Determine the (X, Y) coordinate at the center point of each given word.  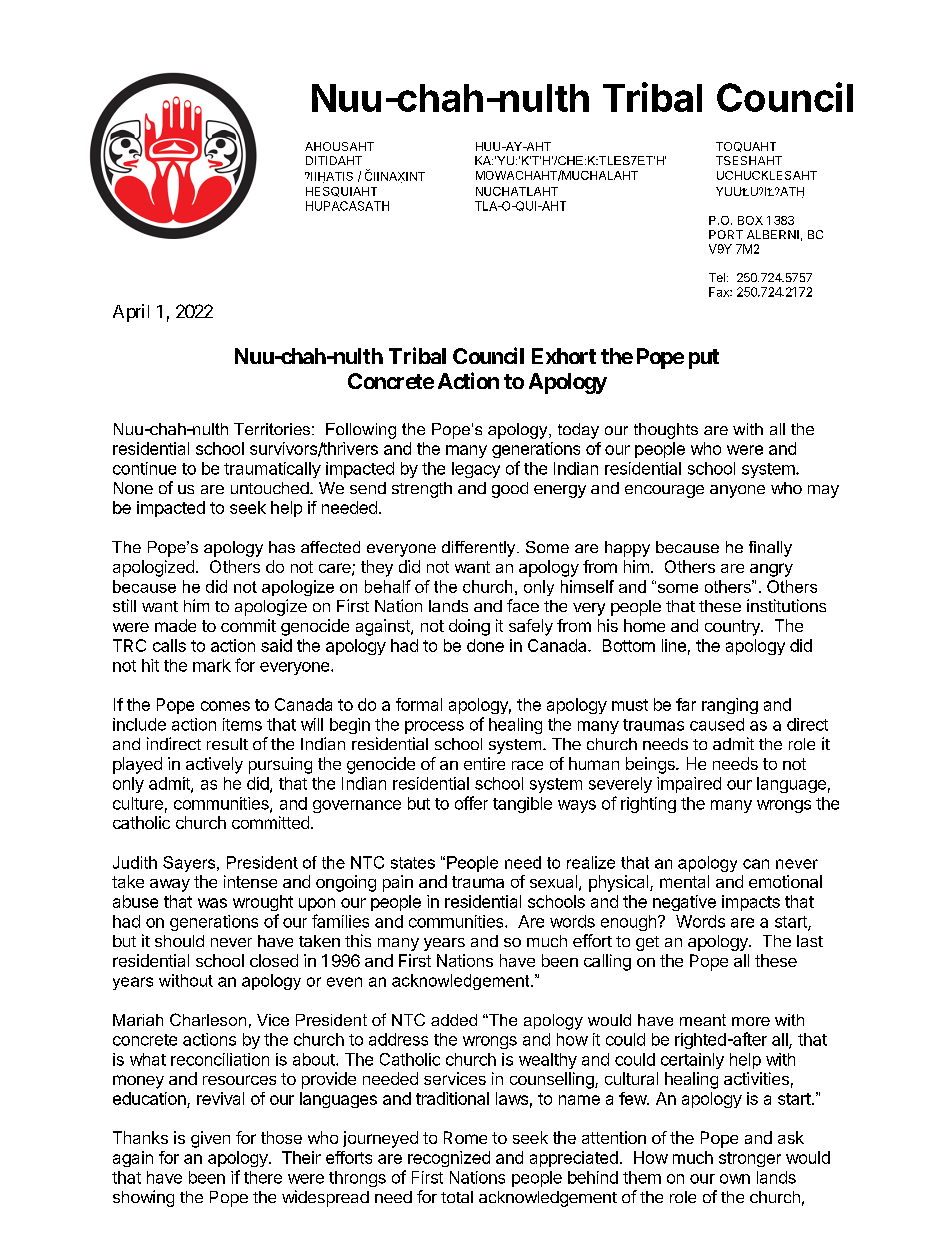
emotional (785, 881)
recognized (449, 1159)
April (131, 313)
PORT (726, 234)
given (210, 1139)
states (413, 863)
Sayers (190, 864)
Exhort (564, 356)
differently (480, 549)
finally (770, 549)
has (282, 547)
